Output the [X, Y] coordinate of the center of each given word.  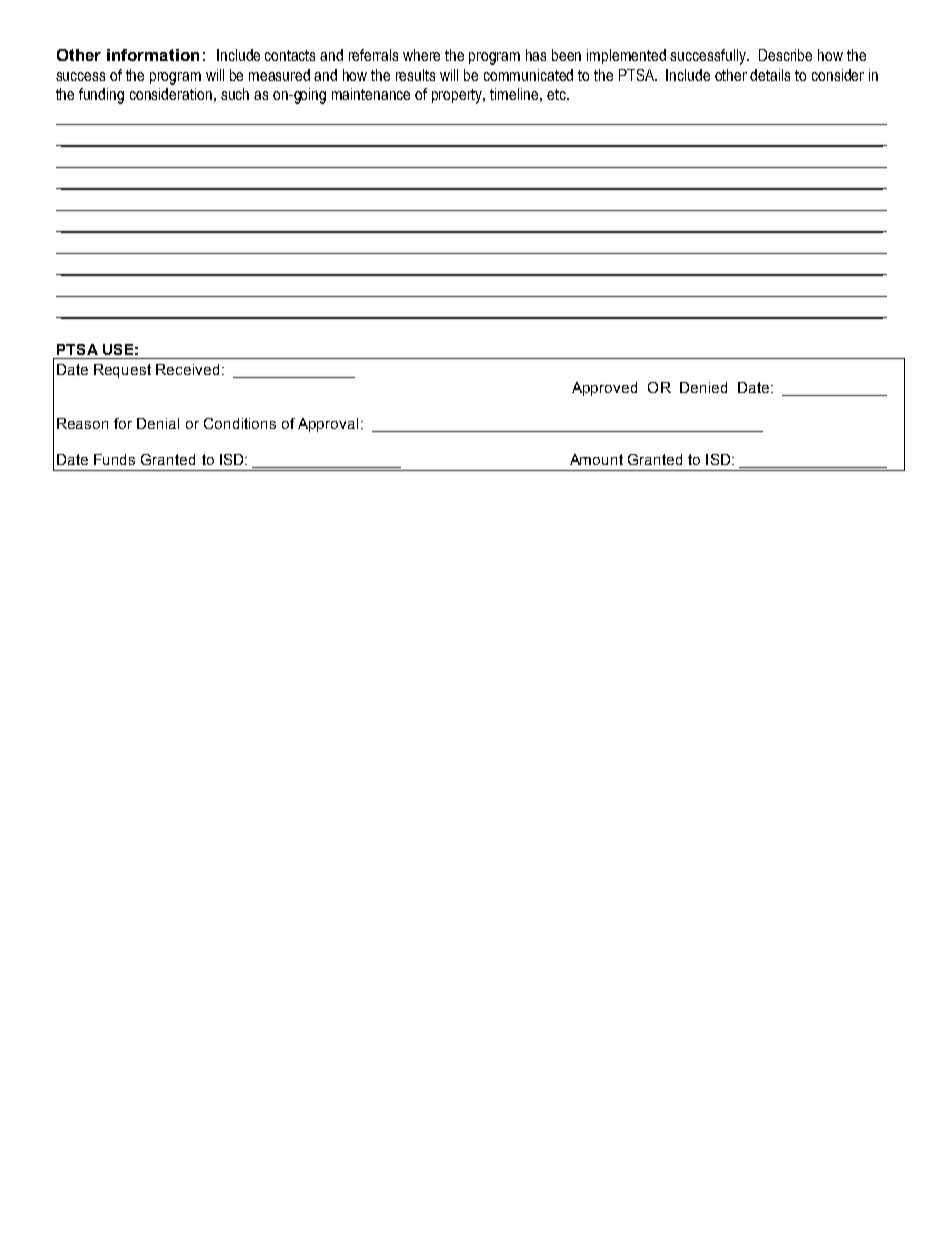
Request [122, 371]
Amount [596, 459]
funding [101, 96]
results [415, 75]
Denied [703, 387]
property [458, 96]
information [153, 55]
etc [557, 94]
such [235, 94]
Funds [114, 459]
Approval [328, 425]
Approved [604, 389]
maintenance [371, 94]
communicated [528, 75]
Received [187, 369]
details [770, 75]
